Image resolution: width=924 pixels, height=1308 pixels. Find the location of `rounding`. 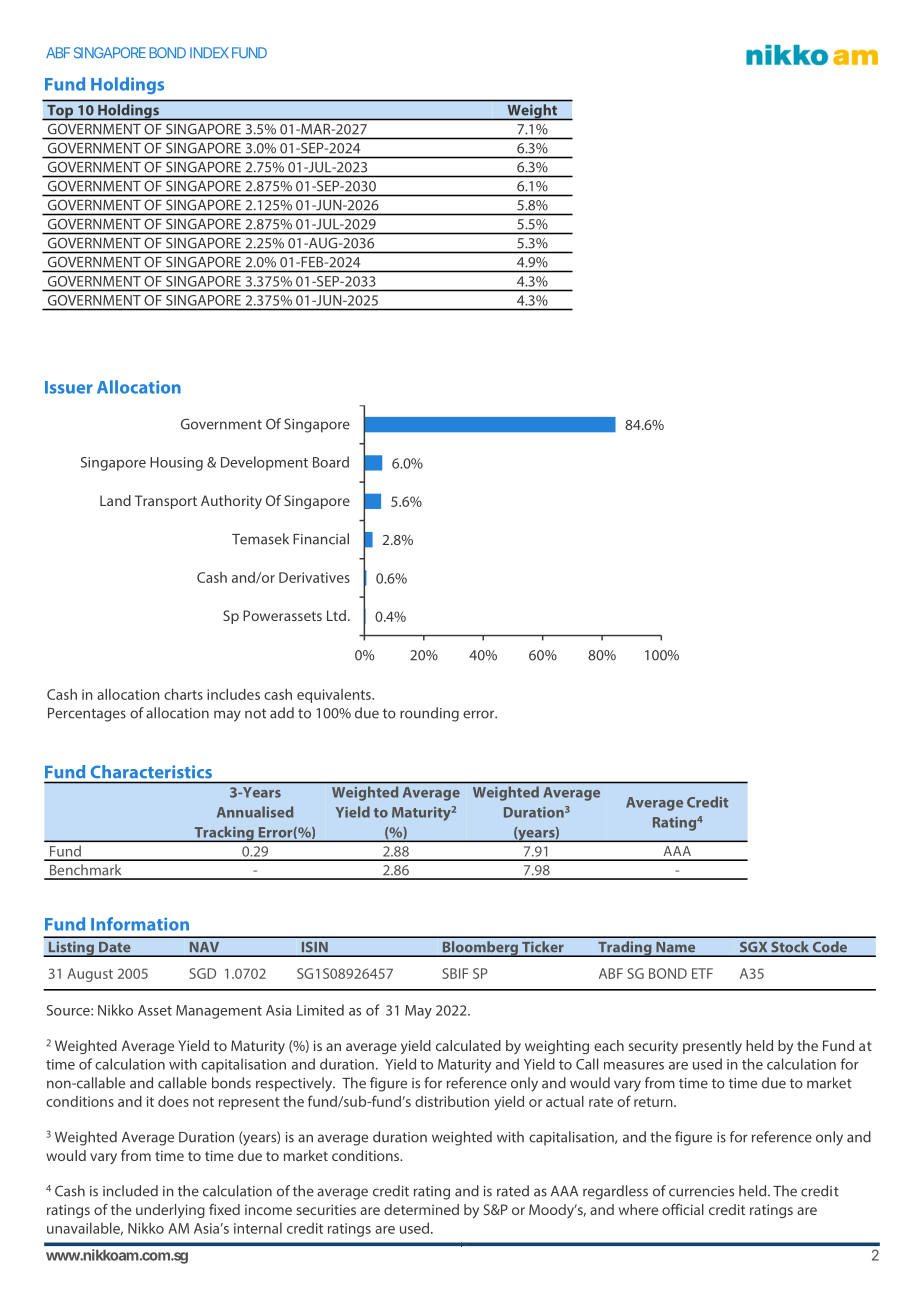

rounding is located at coordinates (429, 714).
